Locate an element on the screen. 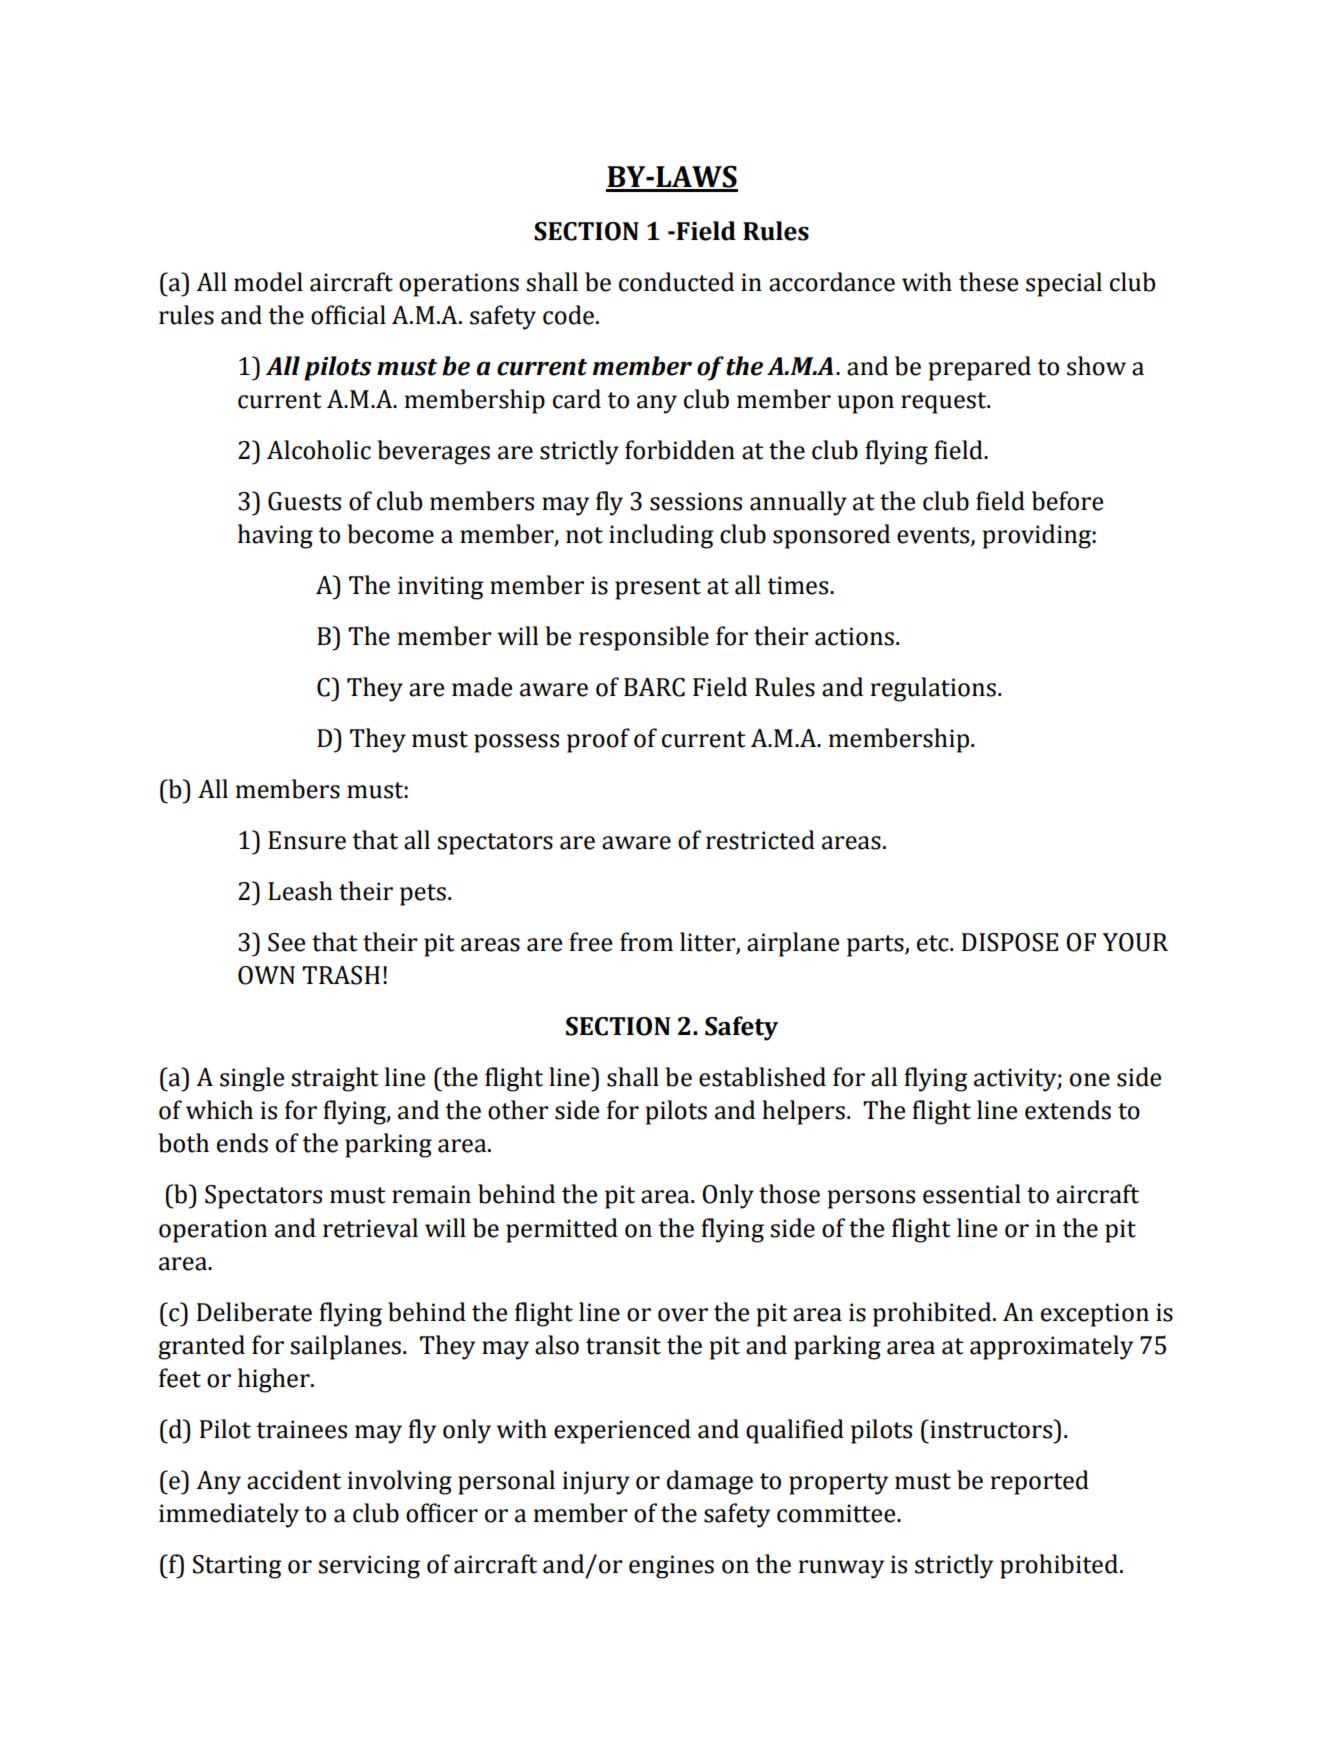 The image size is (1344, 1739). BARC is located at coordinates (654, 687).
